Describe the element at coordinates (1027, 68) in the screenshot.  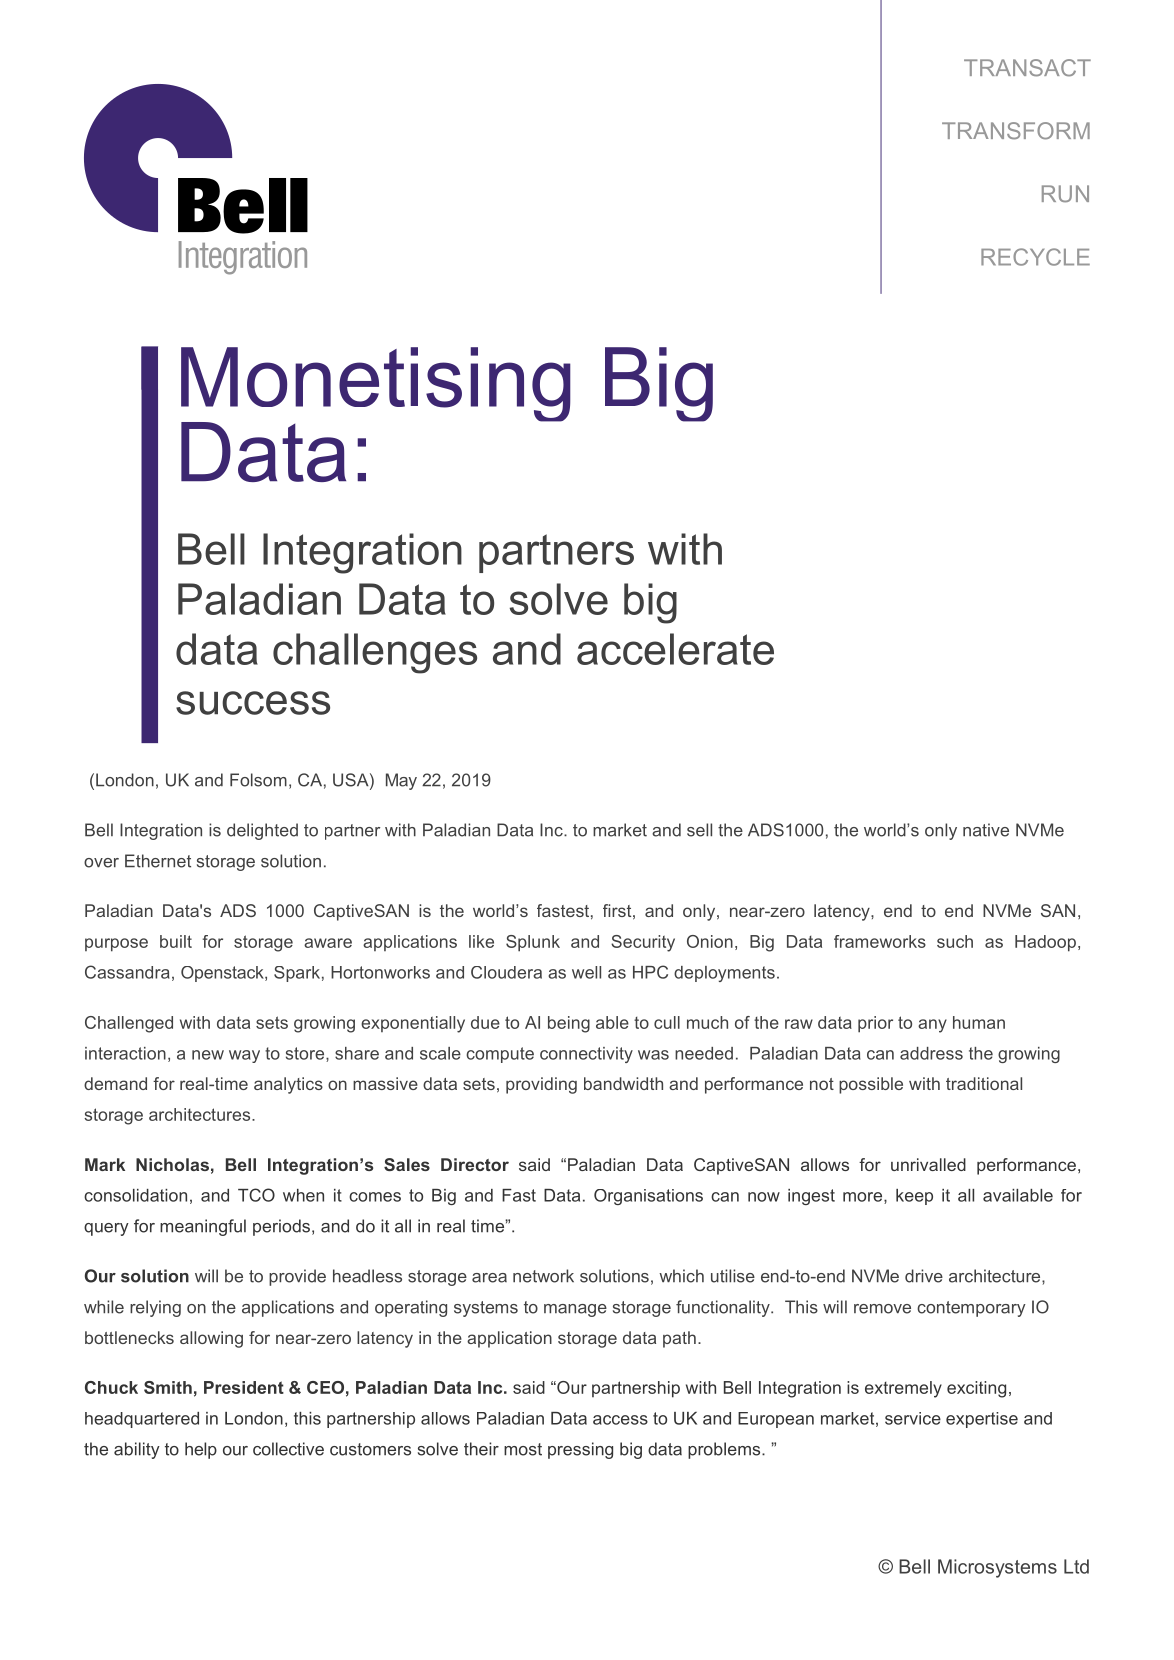
I see `TRANSACT` at that location.
